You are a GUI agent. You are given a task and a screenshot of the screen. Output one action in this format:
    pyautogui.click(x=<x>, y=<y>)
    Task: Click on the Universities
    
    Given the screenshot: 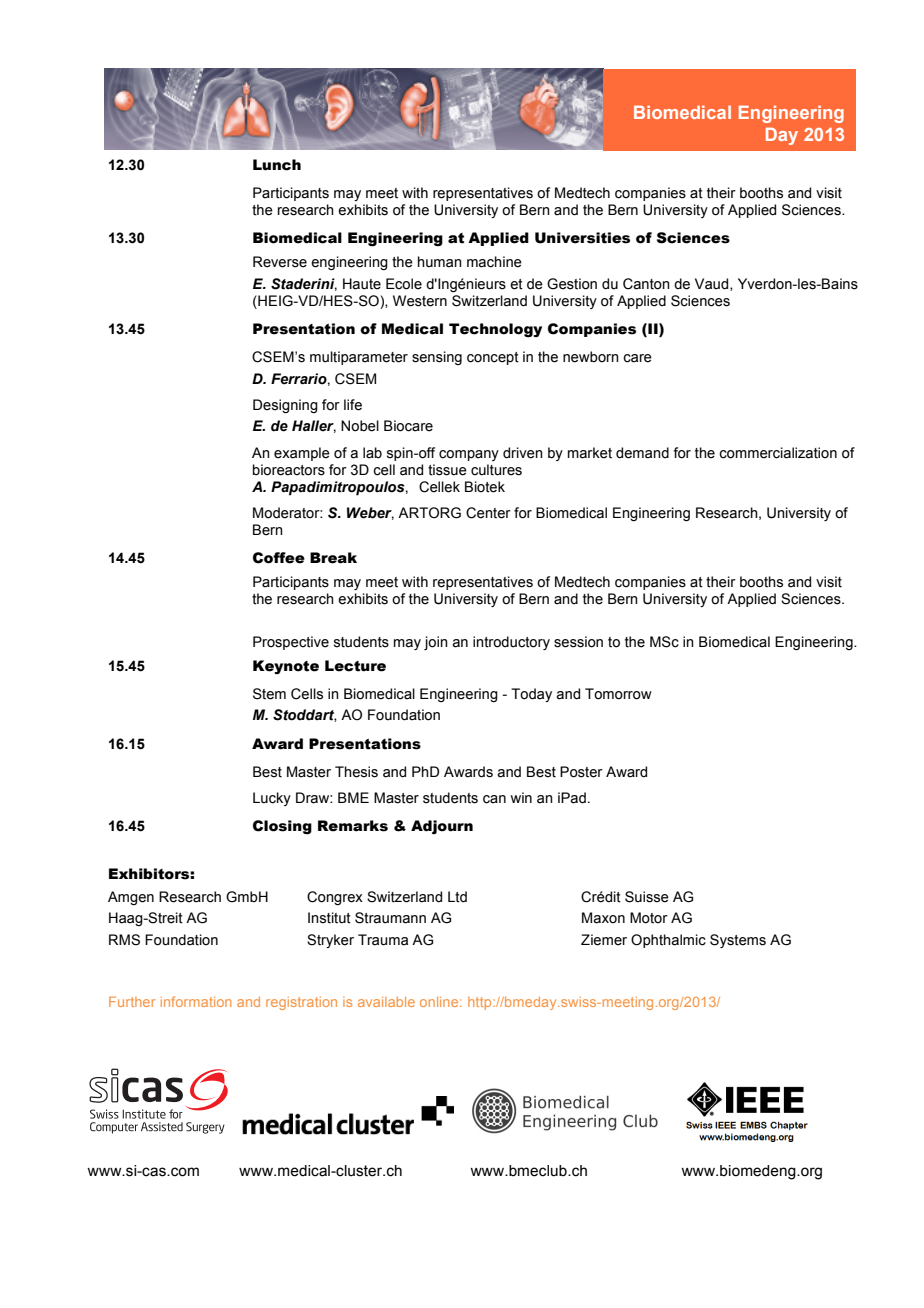 What is the action you would take?
    pyautogui.click(x=582, y=238)
